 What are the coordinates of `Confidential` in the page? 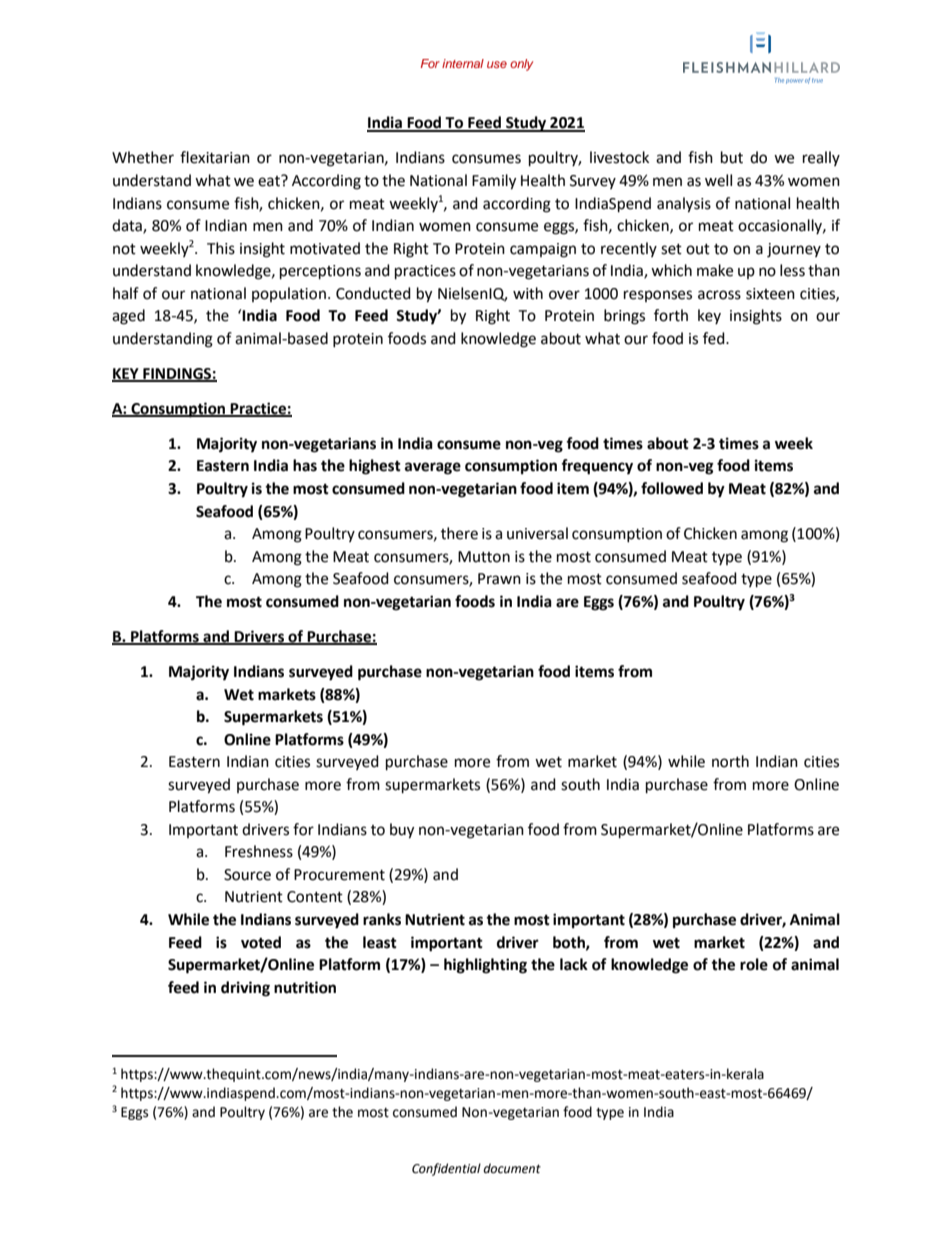 It's located at (446, 1169).
